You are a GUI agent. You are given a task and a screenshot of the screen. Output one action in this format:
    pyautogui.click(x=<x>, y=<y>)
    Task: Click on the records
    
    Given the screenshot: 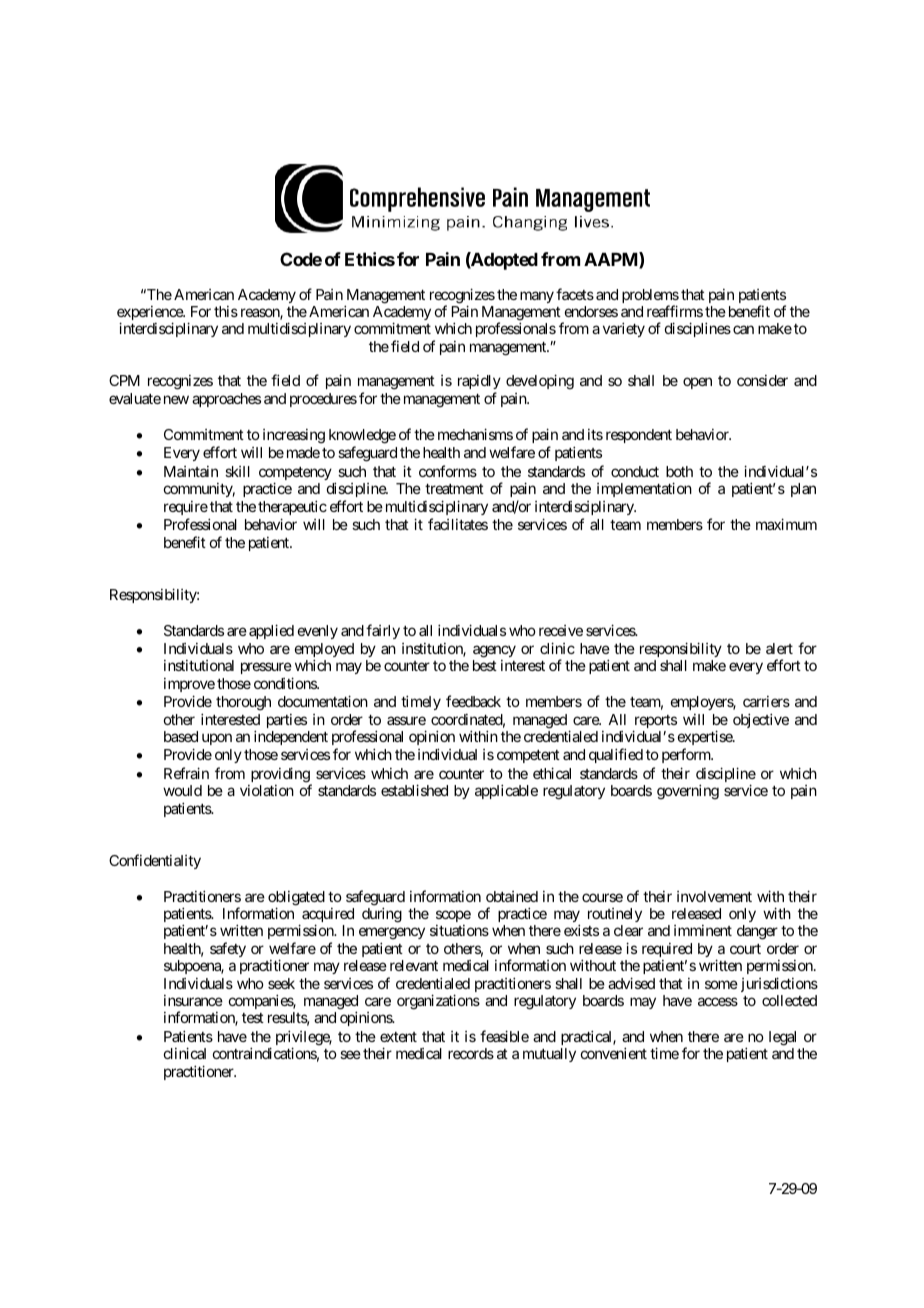 What is the action you would take?
    pyautogui.click(x=471, y=1053)
